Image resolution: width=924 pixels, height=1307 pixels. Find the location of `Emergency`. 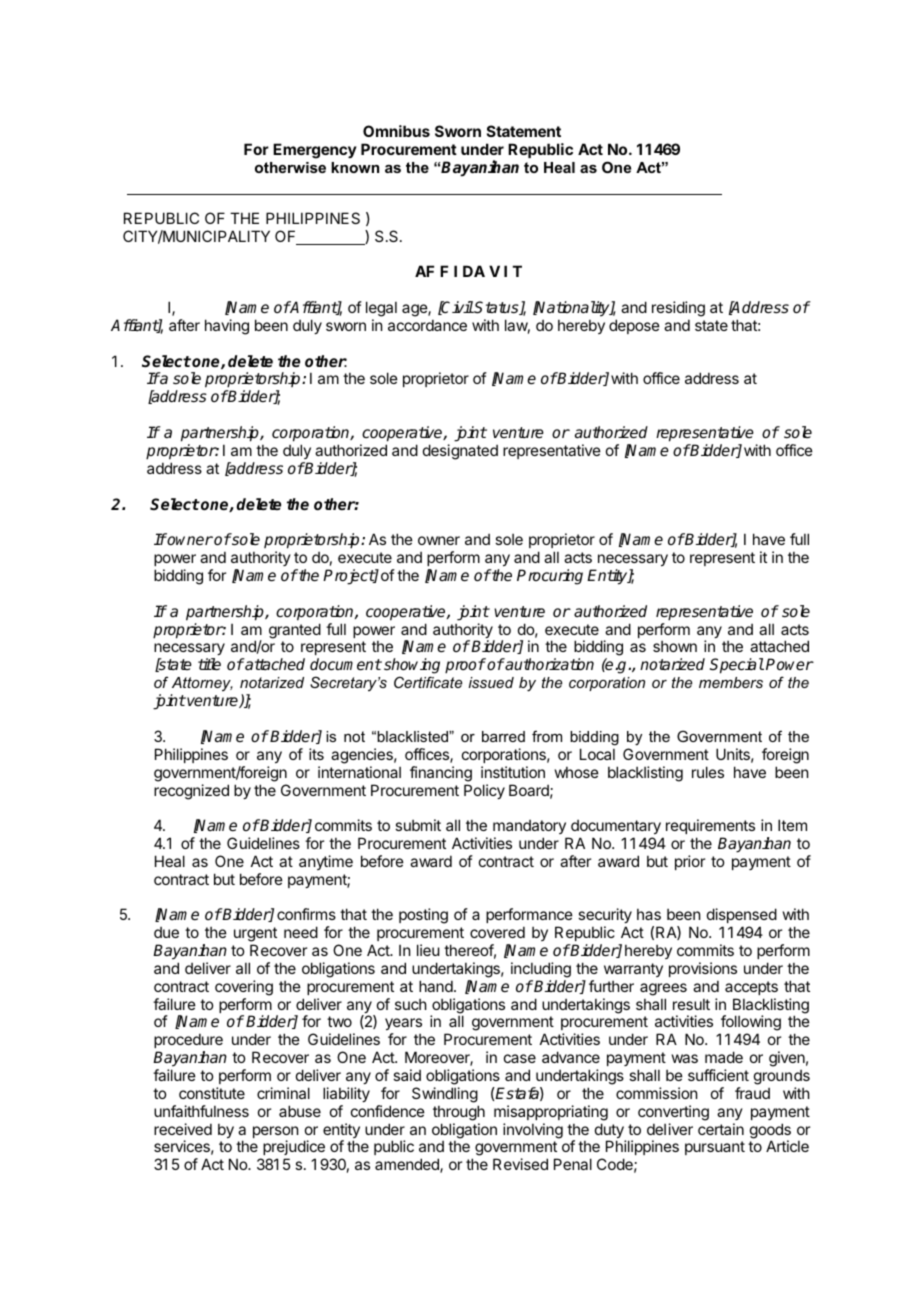

Emergency is located at coordinates (315, 151).
